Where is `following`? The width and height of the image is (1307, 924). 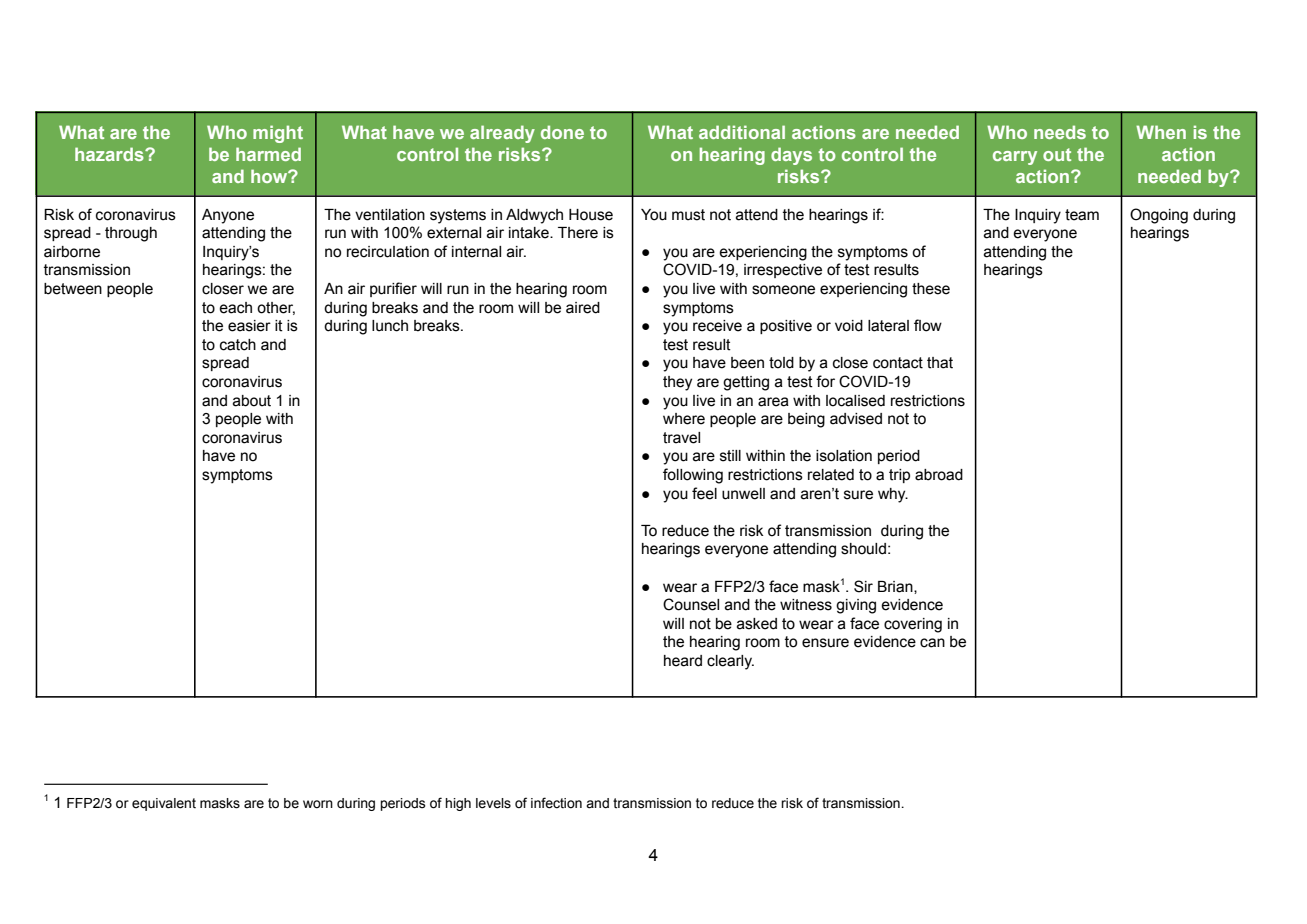
following is located at coordinates (693, 476).
